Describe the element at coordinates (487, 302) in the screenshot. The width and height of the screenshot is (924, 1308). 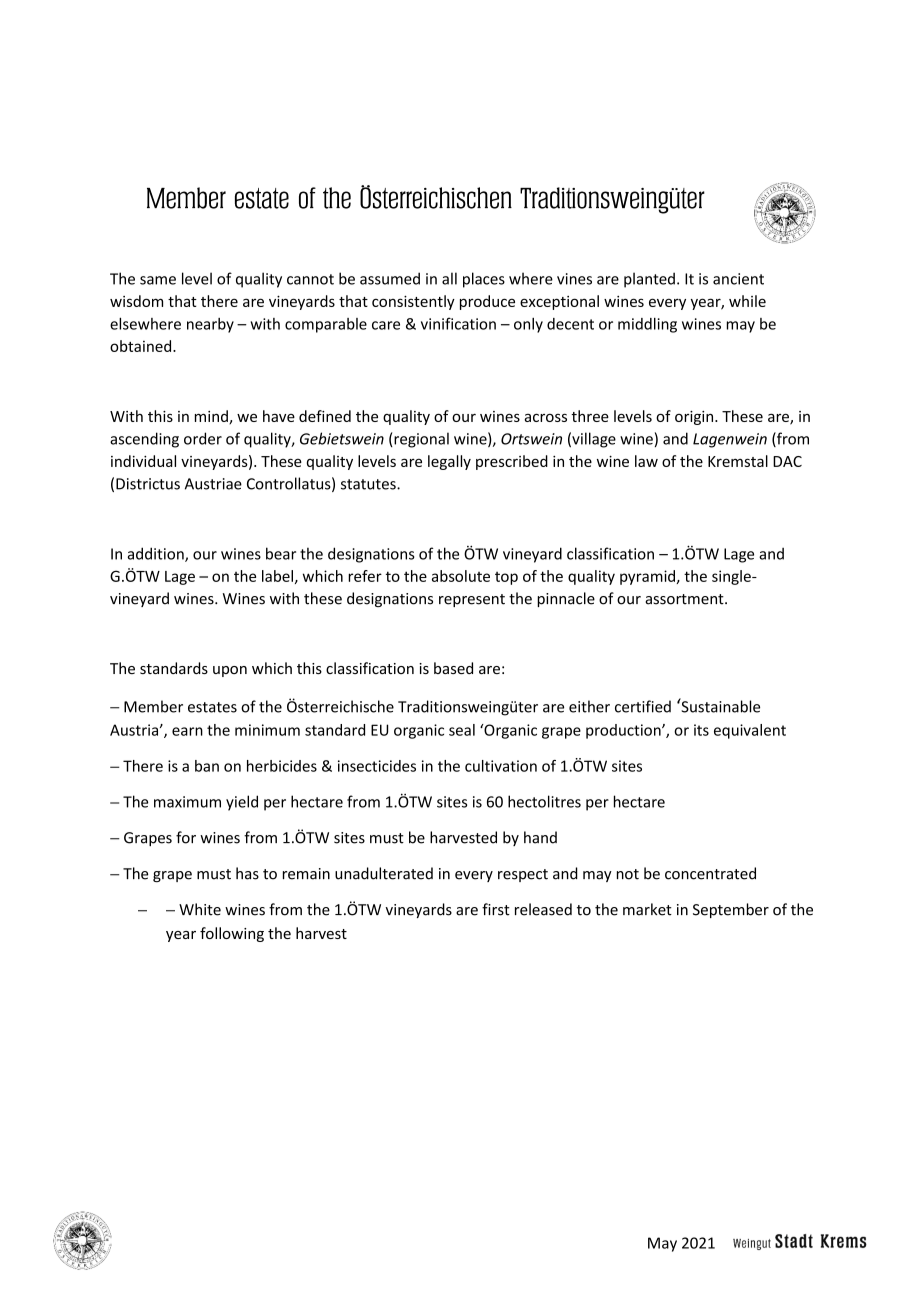
I see `produce` at that location.
